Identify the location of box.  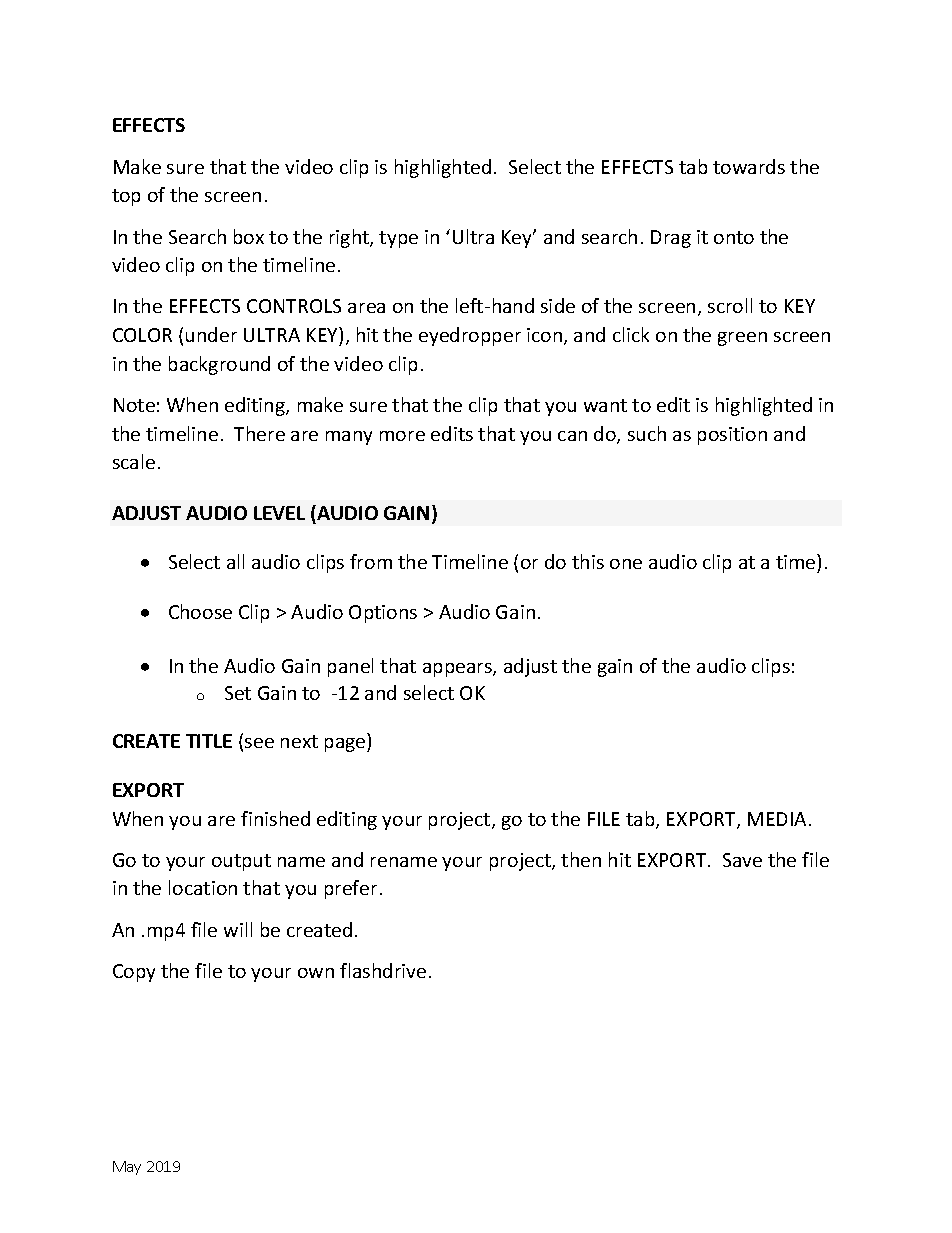
(249, 236).
